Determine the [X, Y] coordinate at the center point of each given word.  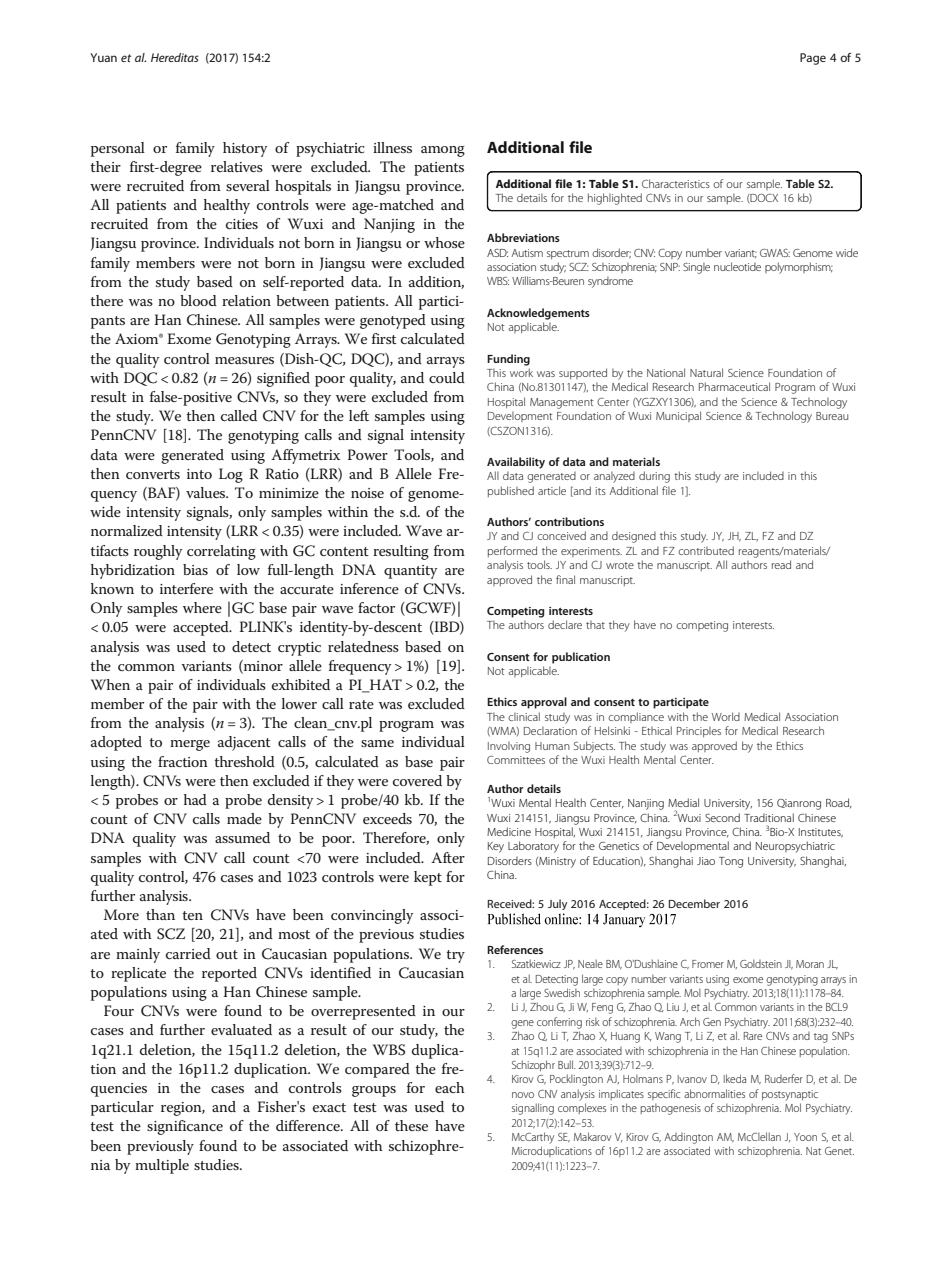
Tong [731, 862]
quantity [410, 572]
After [448, 857]
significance [185, 1127]
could [447, 377]
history [245, 149]
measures [244, 360]
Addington [688, 1138]
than [160, 914]
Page [813, 59]
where [202, 607]
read [781, 564]
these [411, 1125]
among [443, 151]
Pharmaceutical [734, 386]
